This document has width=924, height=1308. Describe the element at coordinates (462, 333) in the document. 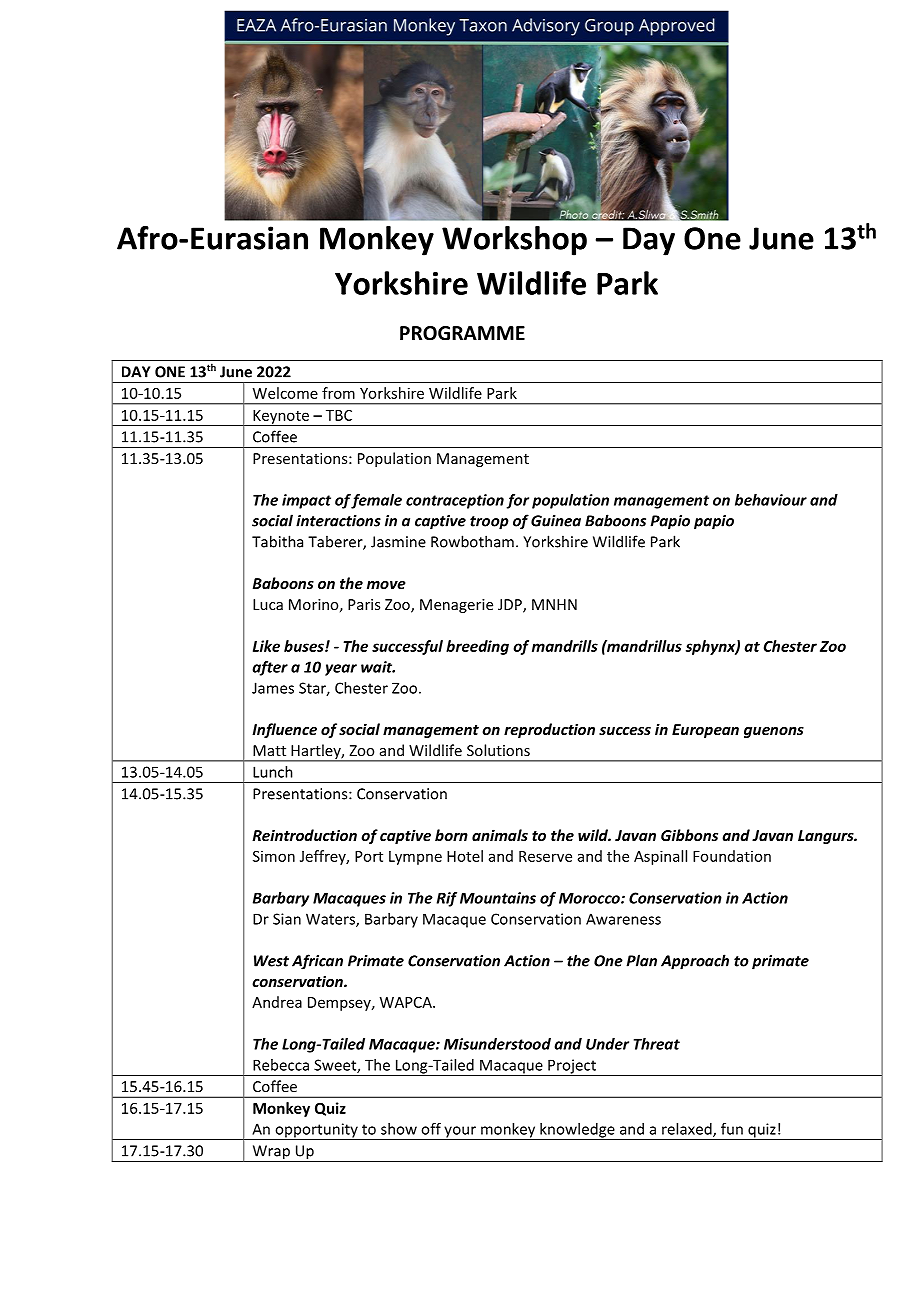

I see `PROGRAMME` at that location.
